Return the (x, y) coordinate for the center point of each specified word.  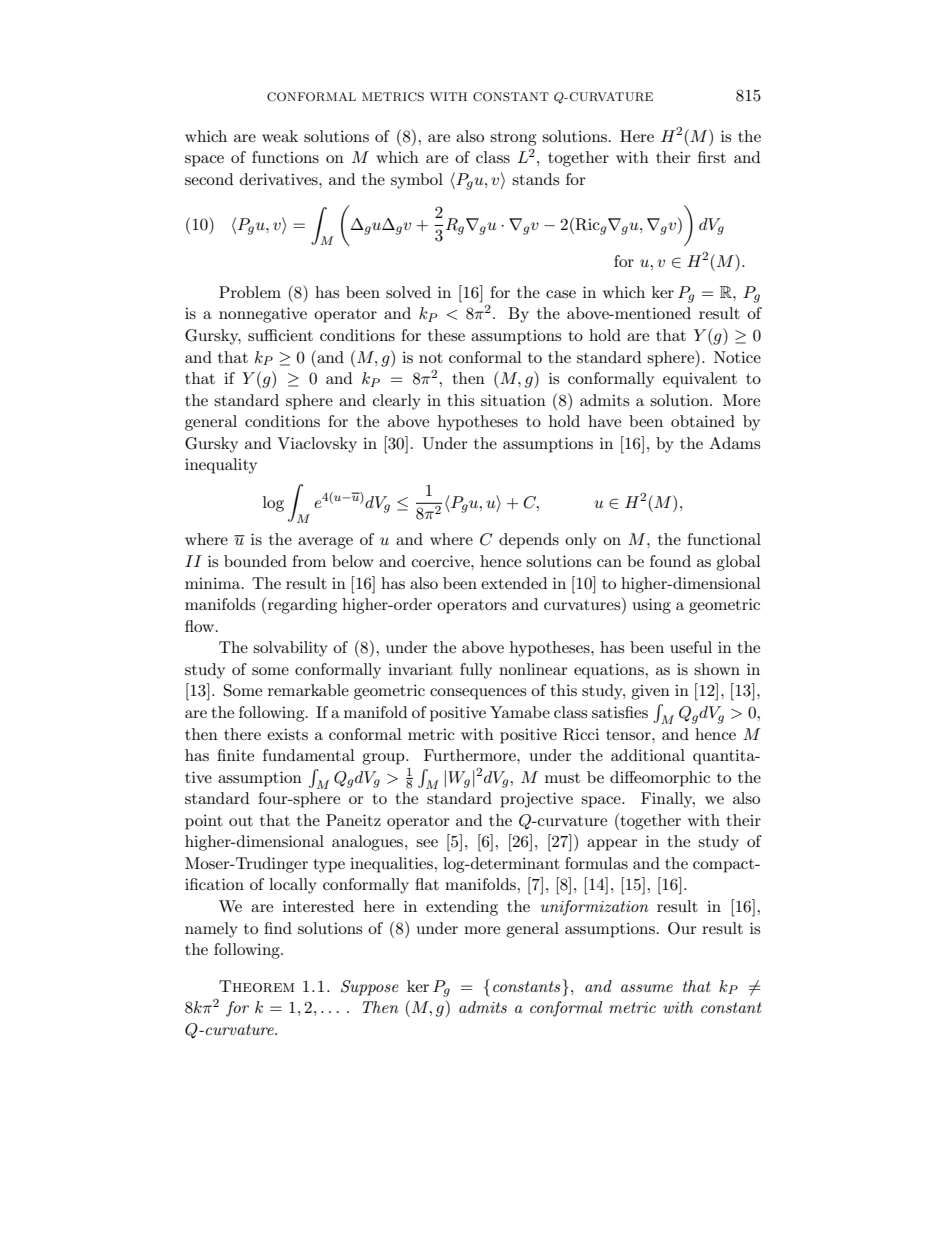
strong (513, 139)
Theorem (256, 986)
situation (513, 400)
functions (285, 157)
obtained (703, 421)
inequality (221, 466)
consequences (478, 694)
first (712, 157)
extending (462, 908)
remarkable (308, 690)
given (650, 692)
